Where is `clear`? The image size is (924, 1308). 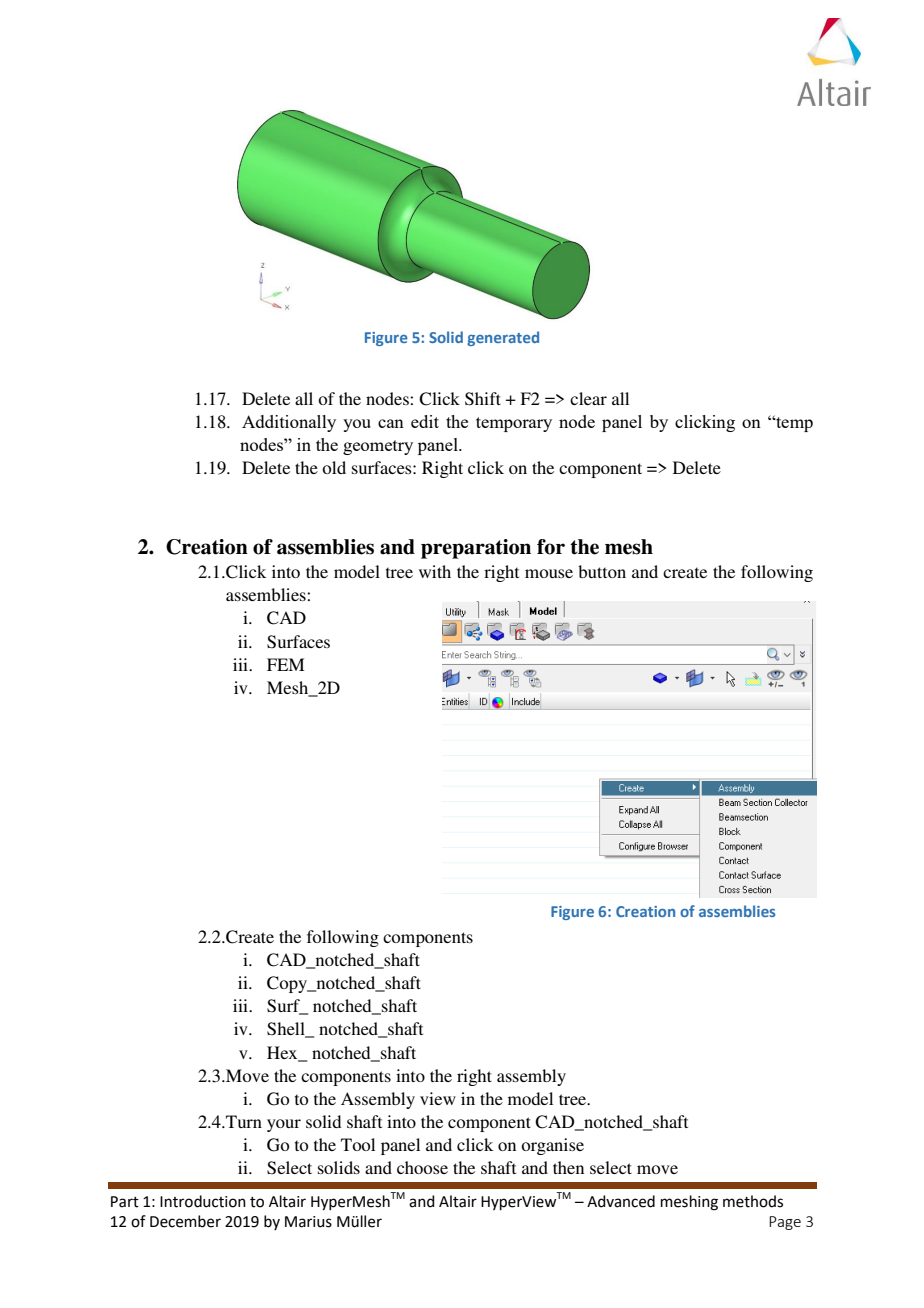 clear is located at coordinates (588, 398).
